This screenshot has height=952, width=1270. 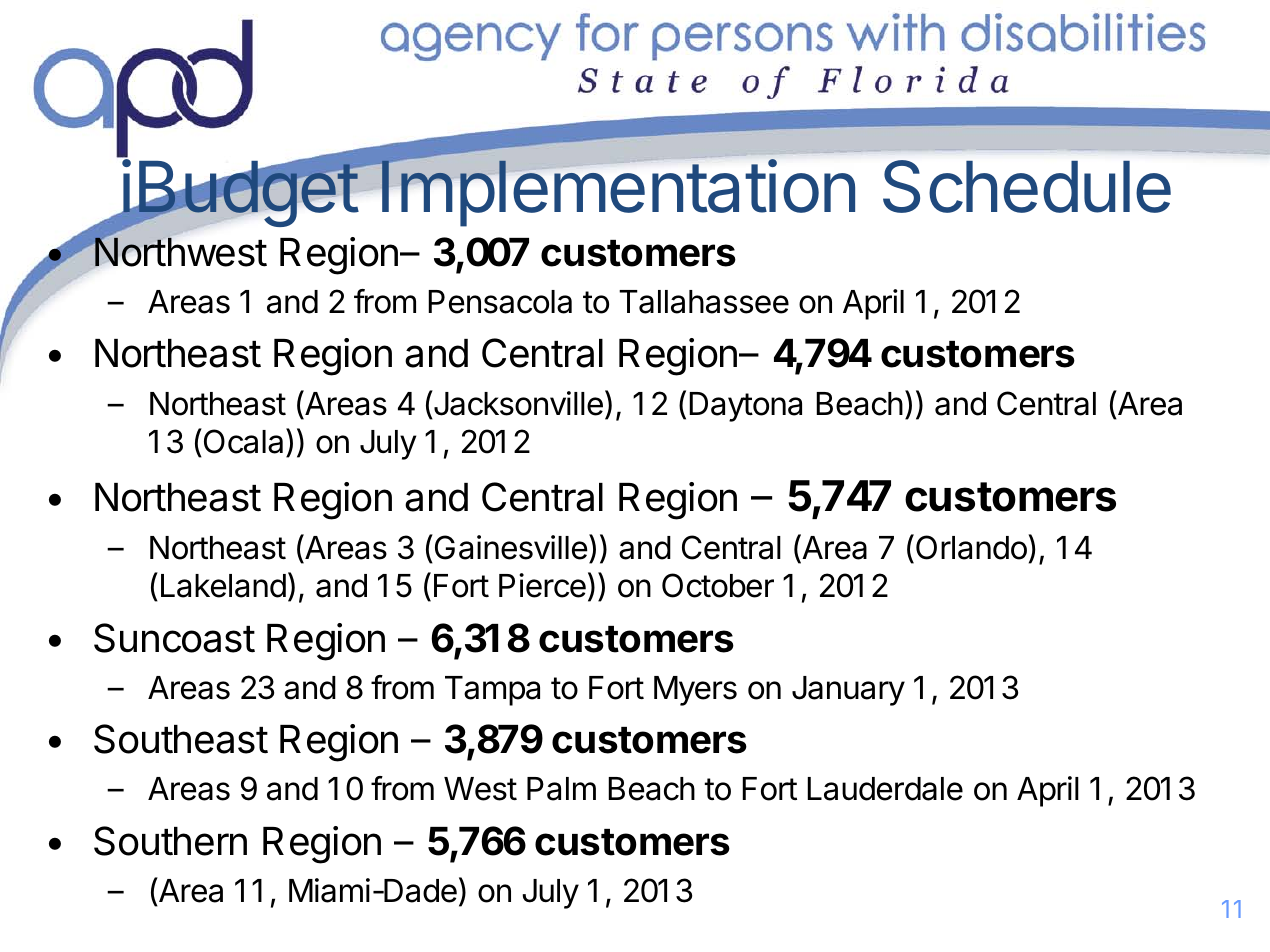 What do you see at coordinates (500, 302) in the screenshot?
I see `Pensacola` at bounding box center [500, 302].
